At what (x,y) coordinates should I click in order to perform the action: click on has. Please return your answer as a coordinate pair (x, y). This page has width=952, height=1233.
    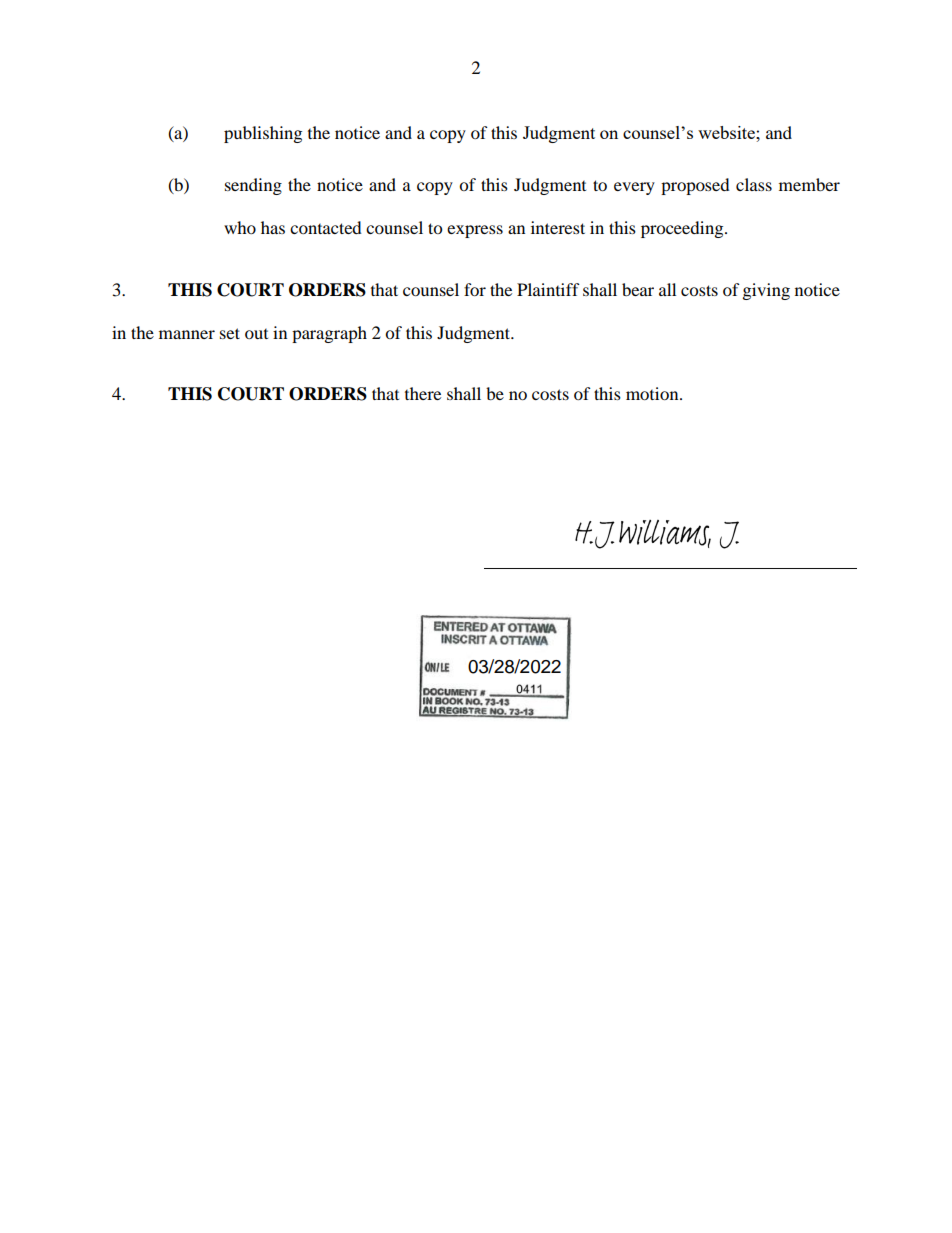
    Looking at the image, I should click on (273, 227).
